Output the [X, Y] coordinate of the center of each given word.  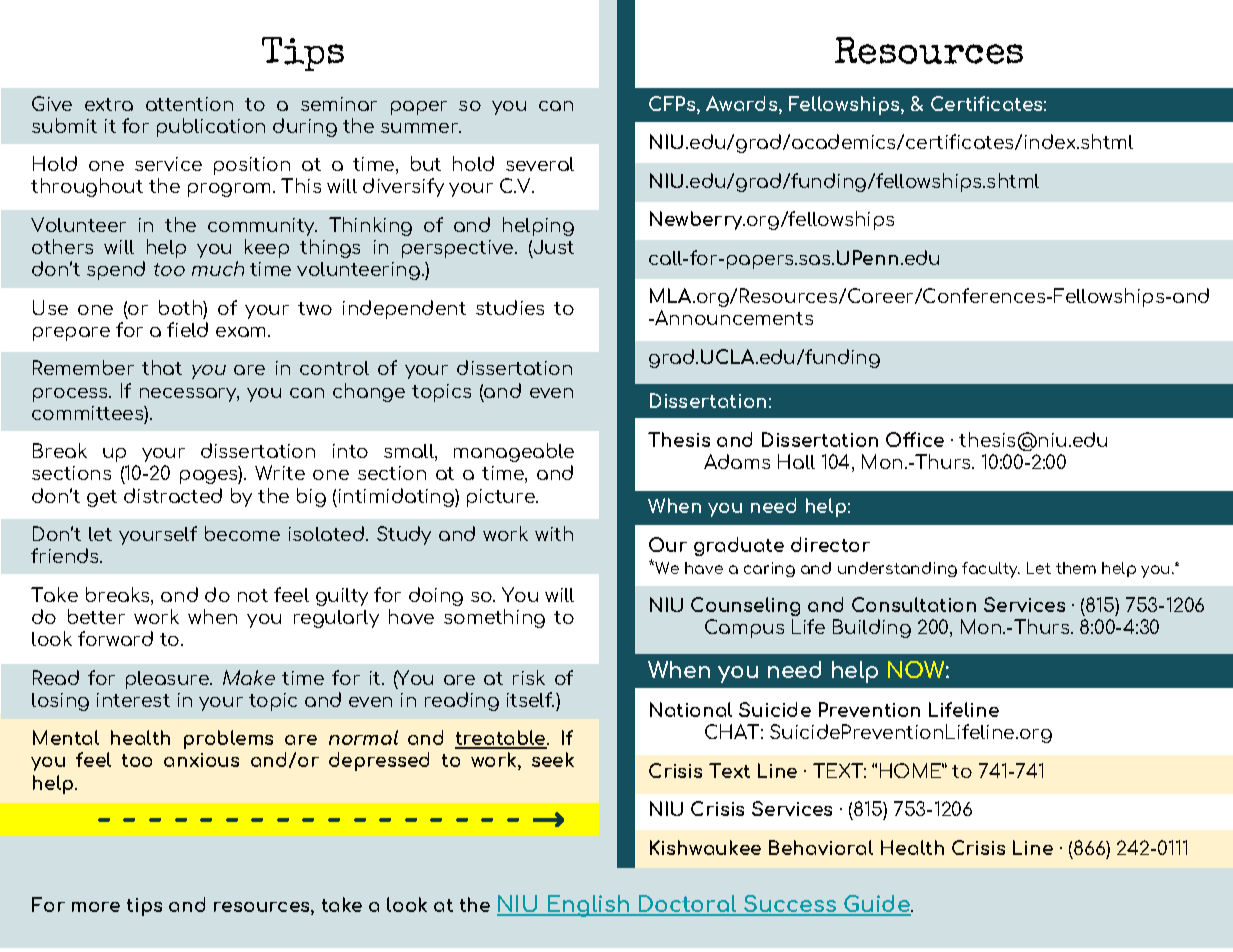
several [540, 164]
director [830, 544]
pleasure [168, 680]
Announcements [734, 317]
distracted [173, 495]
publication [211, 127]
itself [530, 699]
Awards [743, 105]
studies [510, 307]
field [187, 329]
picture [502, 498]
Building [872, 628]
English [589, 906]
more [96, 907]
